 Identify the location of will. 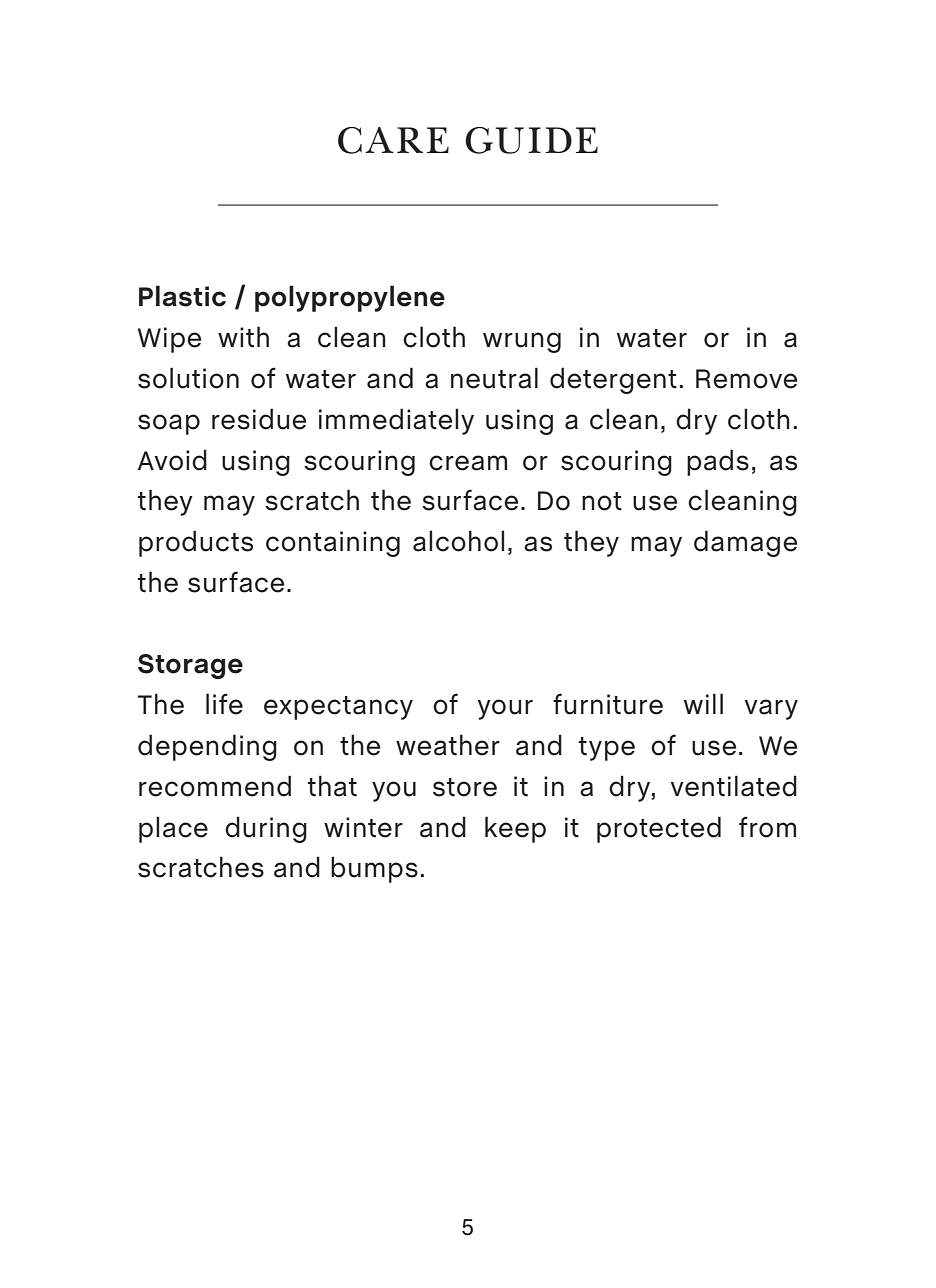
(703, 703).
